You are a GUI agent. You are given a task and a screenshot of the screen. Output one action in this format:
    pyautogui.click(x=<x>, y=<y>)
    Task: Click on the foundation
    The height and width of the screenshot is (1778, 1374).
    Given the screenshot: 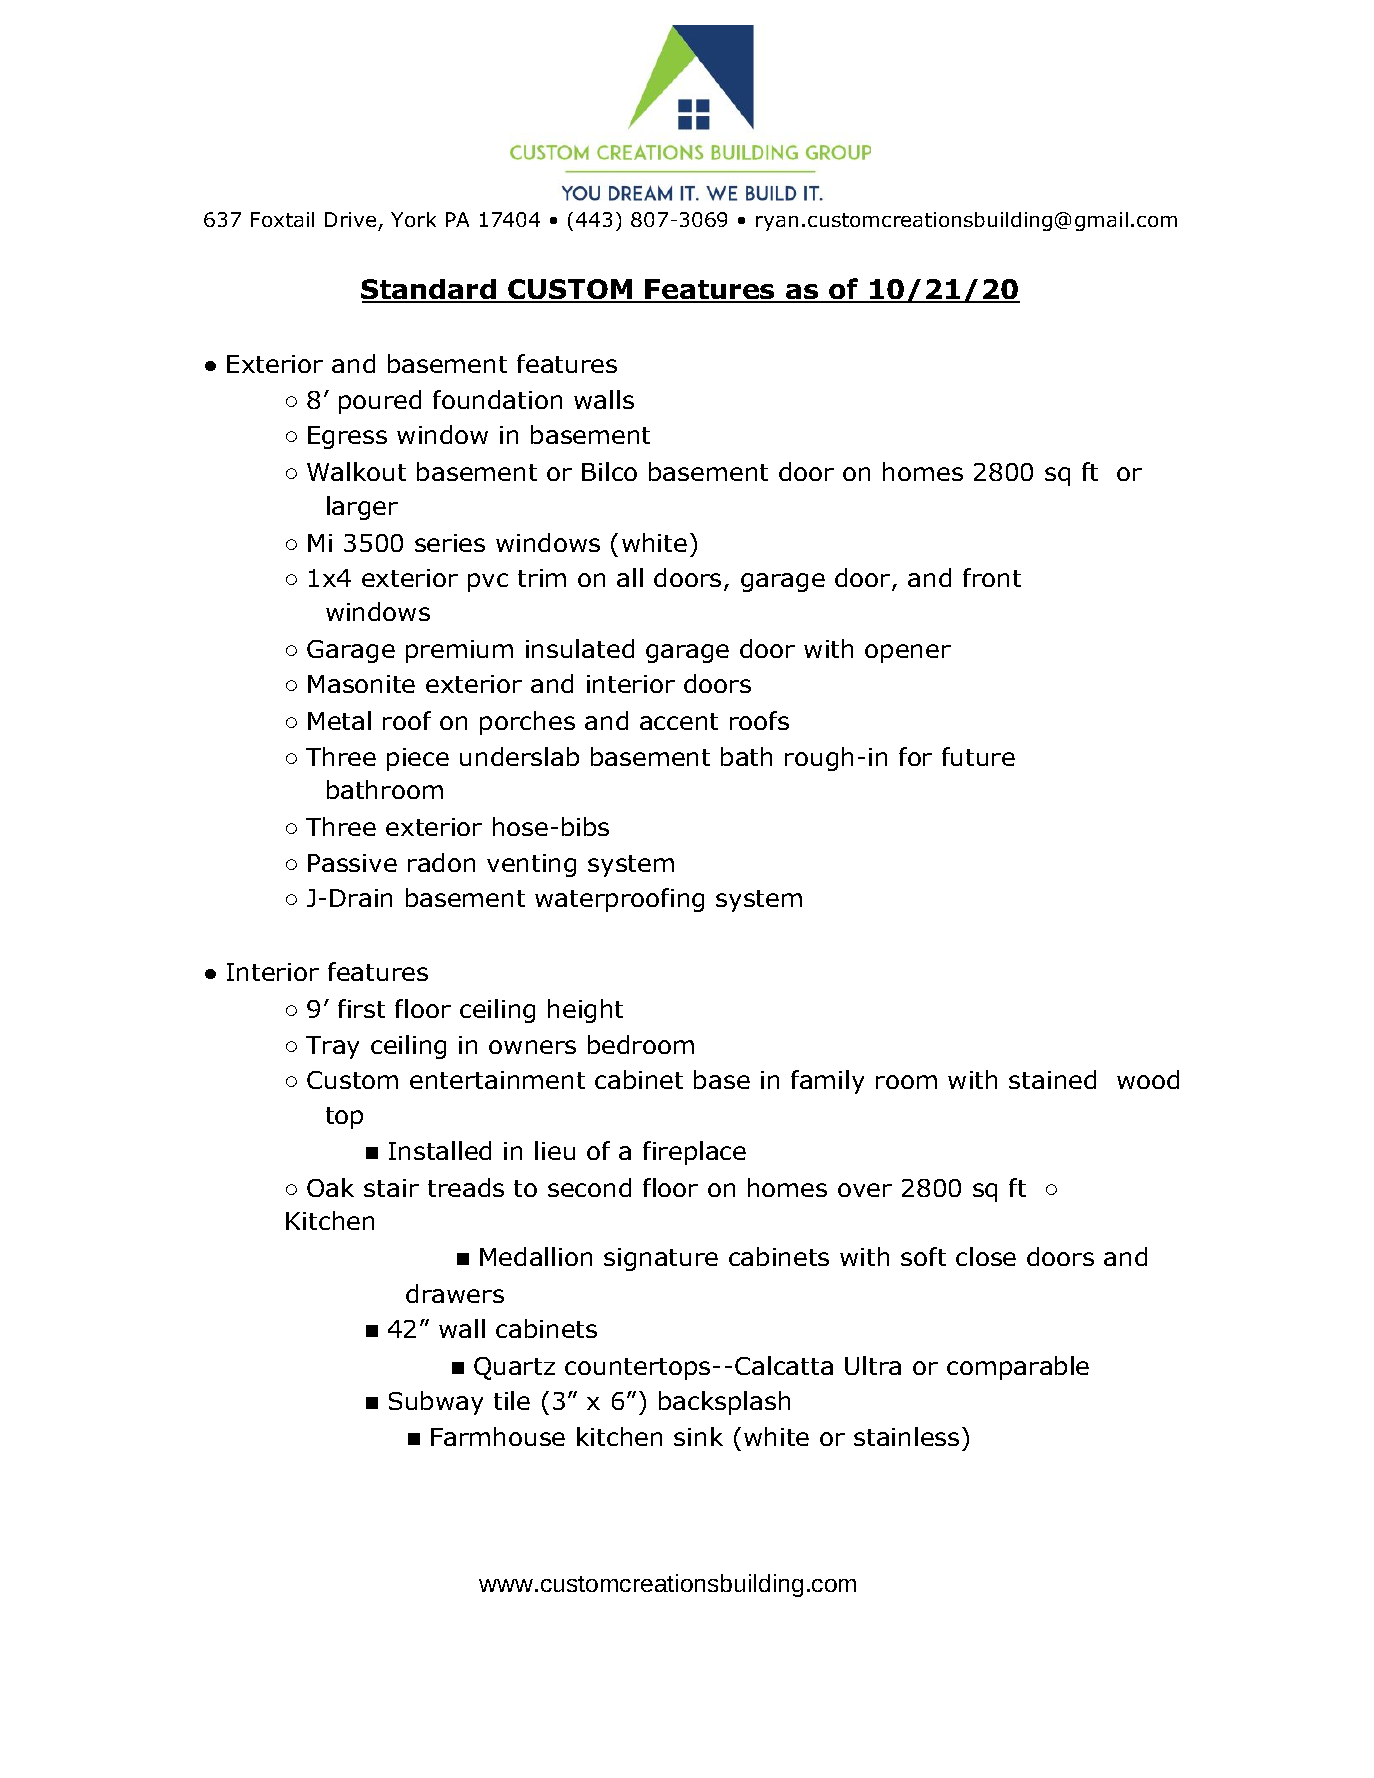 What is the action you would take?
    pyautogui.click(x=497, y=399)
